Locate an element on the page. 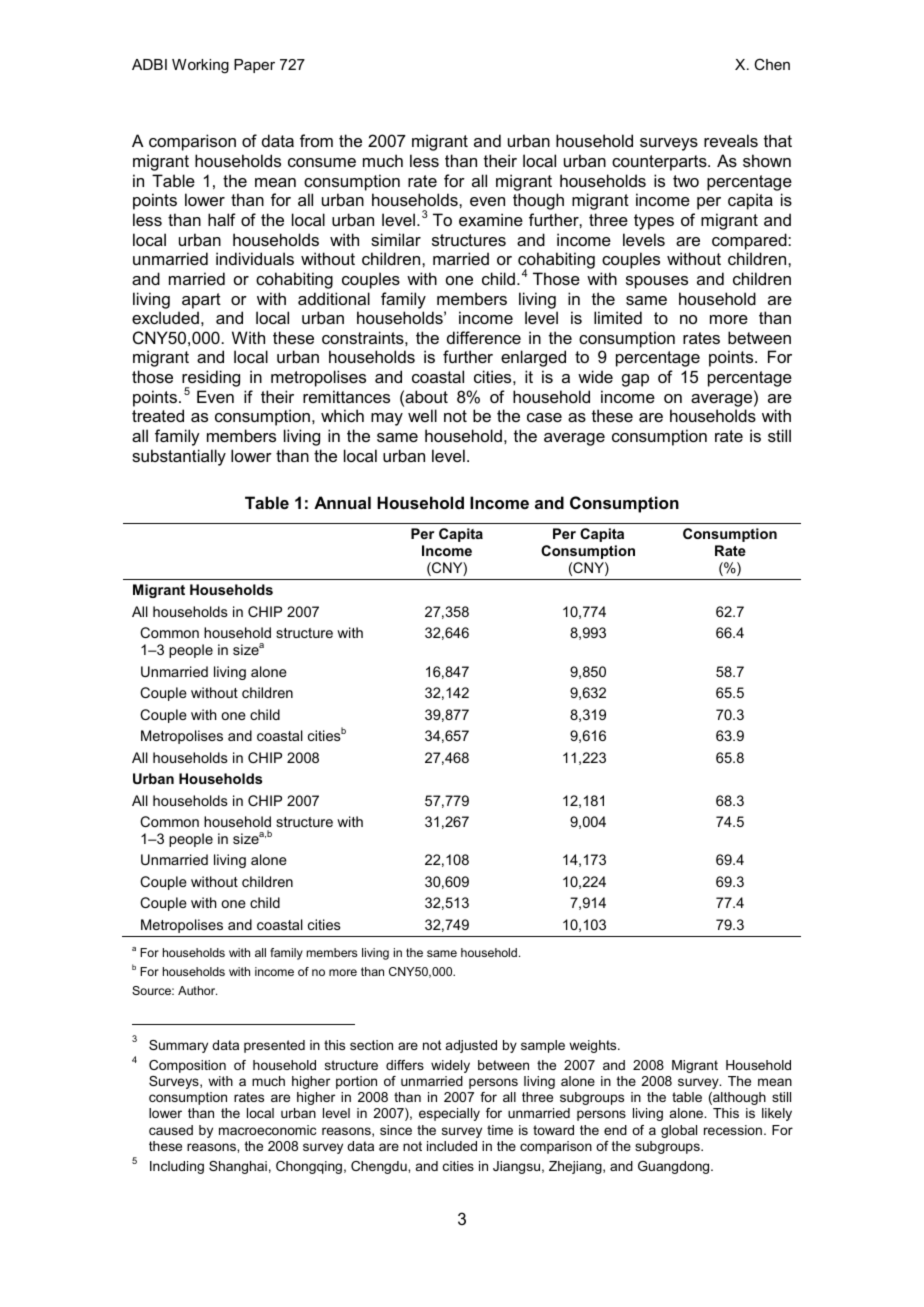 The height and width of the document is (1307, 924). Paper is located at coordinates (254, 66).
